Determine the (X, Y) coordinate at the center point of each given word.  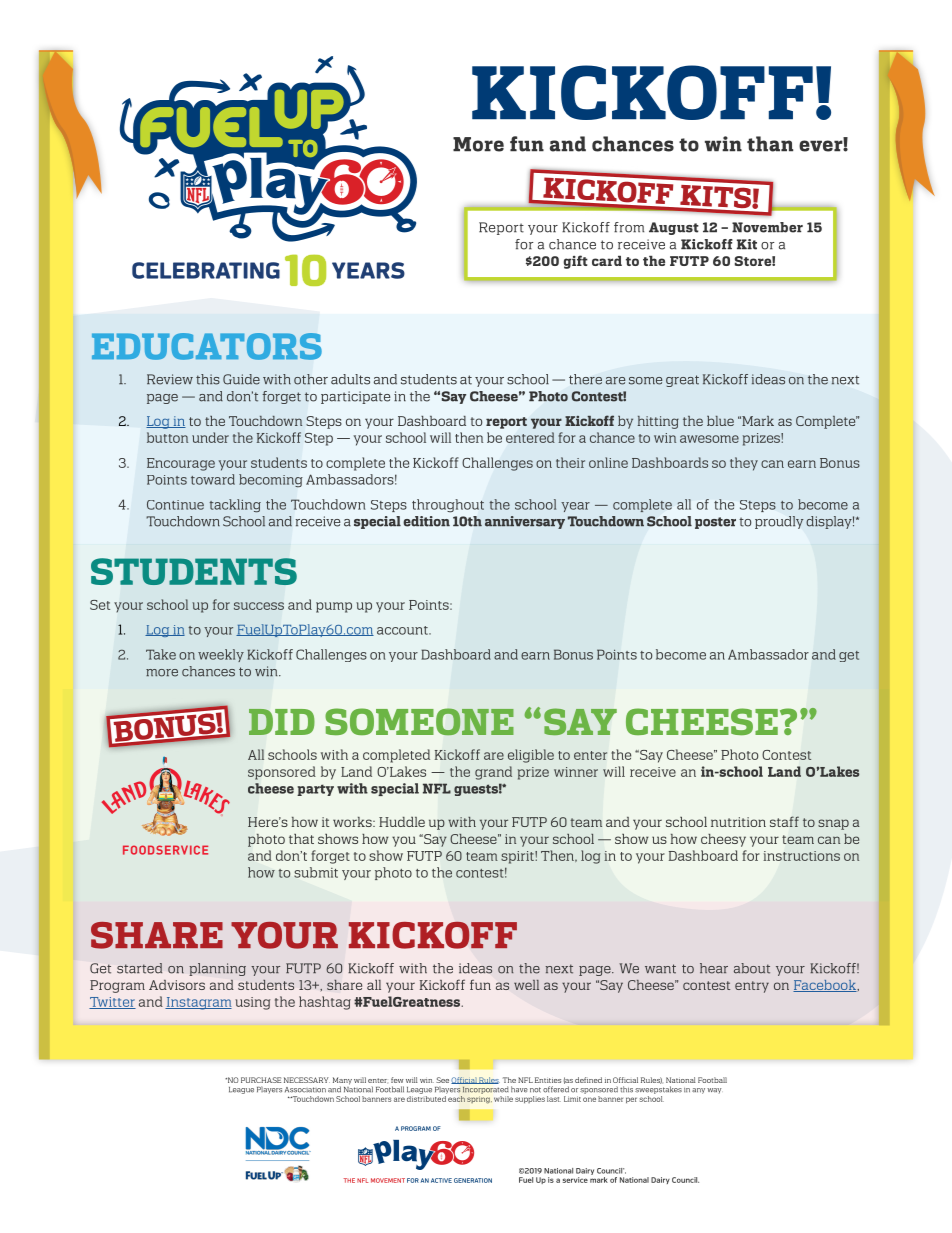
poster (715, 523)
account (403, 630)
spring (479, 1100)
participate (356, 397)
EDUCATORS (207, 346)
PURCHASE (261, 1080)
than (770, 144)
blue (720, 421)
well (526, 985)
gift (576, 262)
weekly (221, 655)
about (752, 968)
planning (217, 969)
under (210, 437)
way (714, 1091)
